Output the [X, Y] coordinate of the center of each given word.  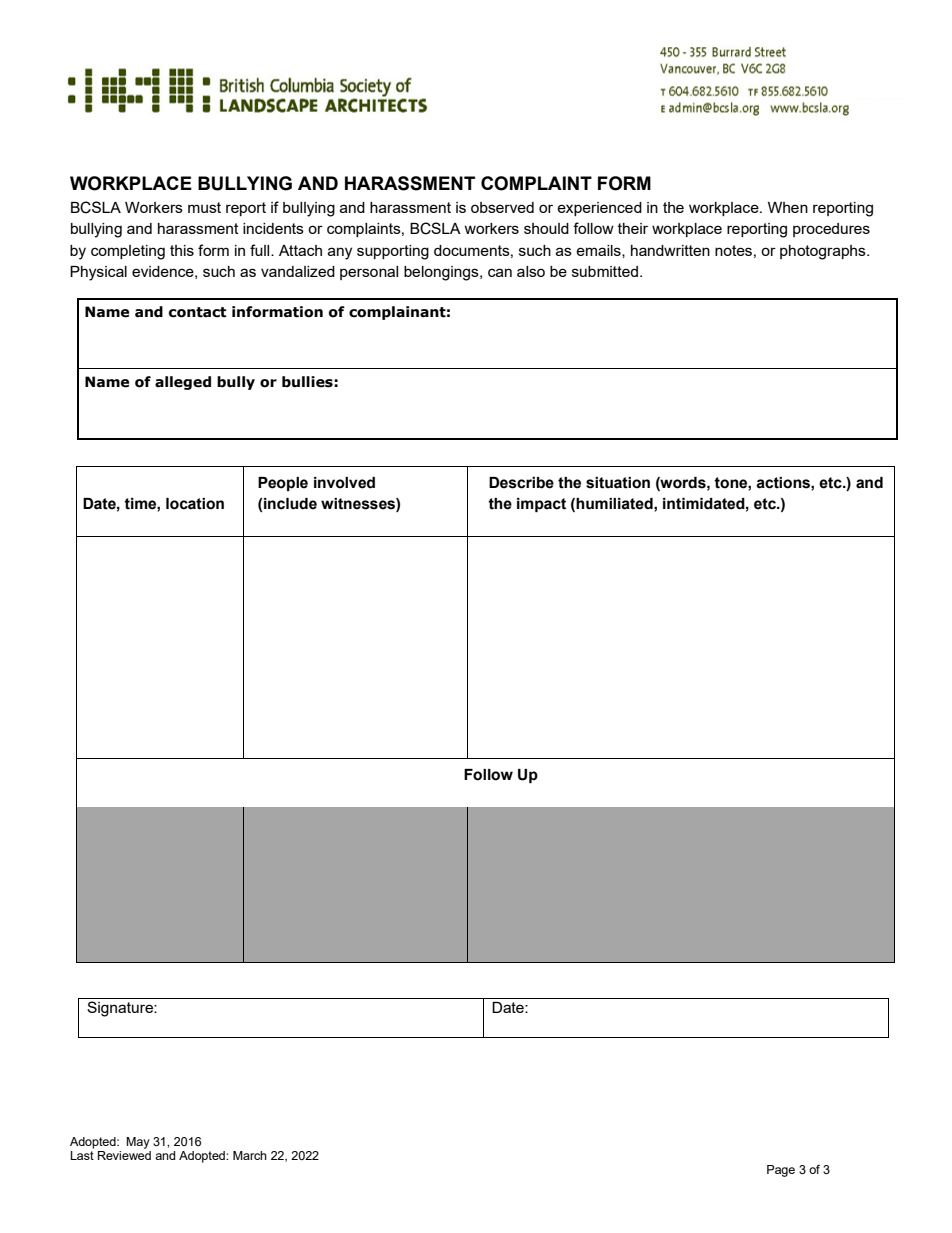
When [788, 207]
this [182, 250]
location [195, 504]
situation [618, 483]
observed [502, 207]
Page [781, 1171]
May [138, 1143]
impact [541, 505]
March [250, 1155]
